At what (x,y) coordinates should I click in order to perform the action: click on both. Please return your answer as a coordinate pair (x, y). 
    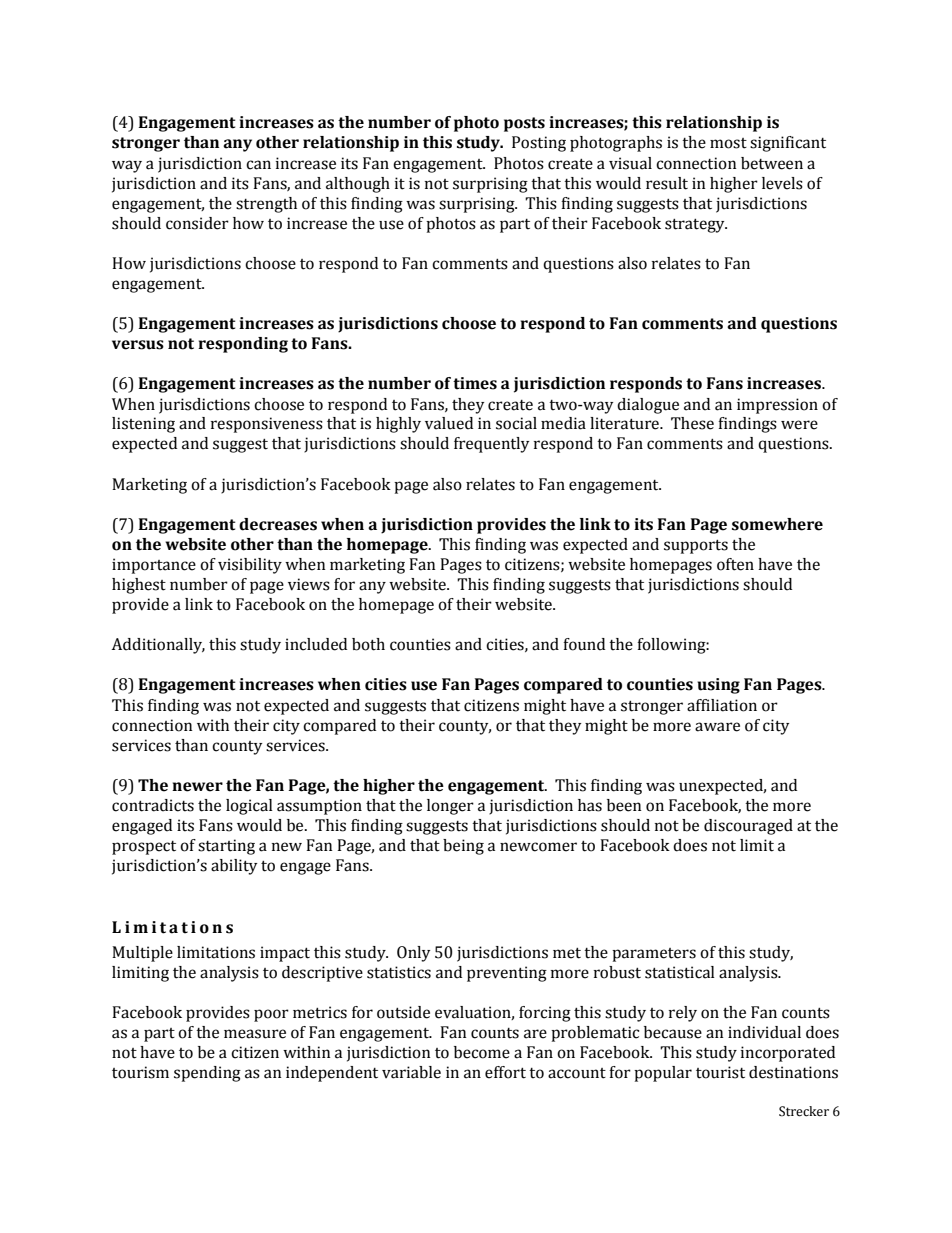
    Looking at the image, I should click on (368, 644).
